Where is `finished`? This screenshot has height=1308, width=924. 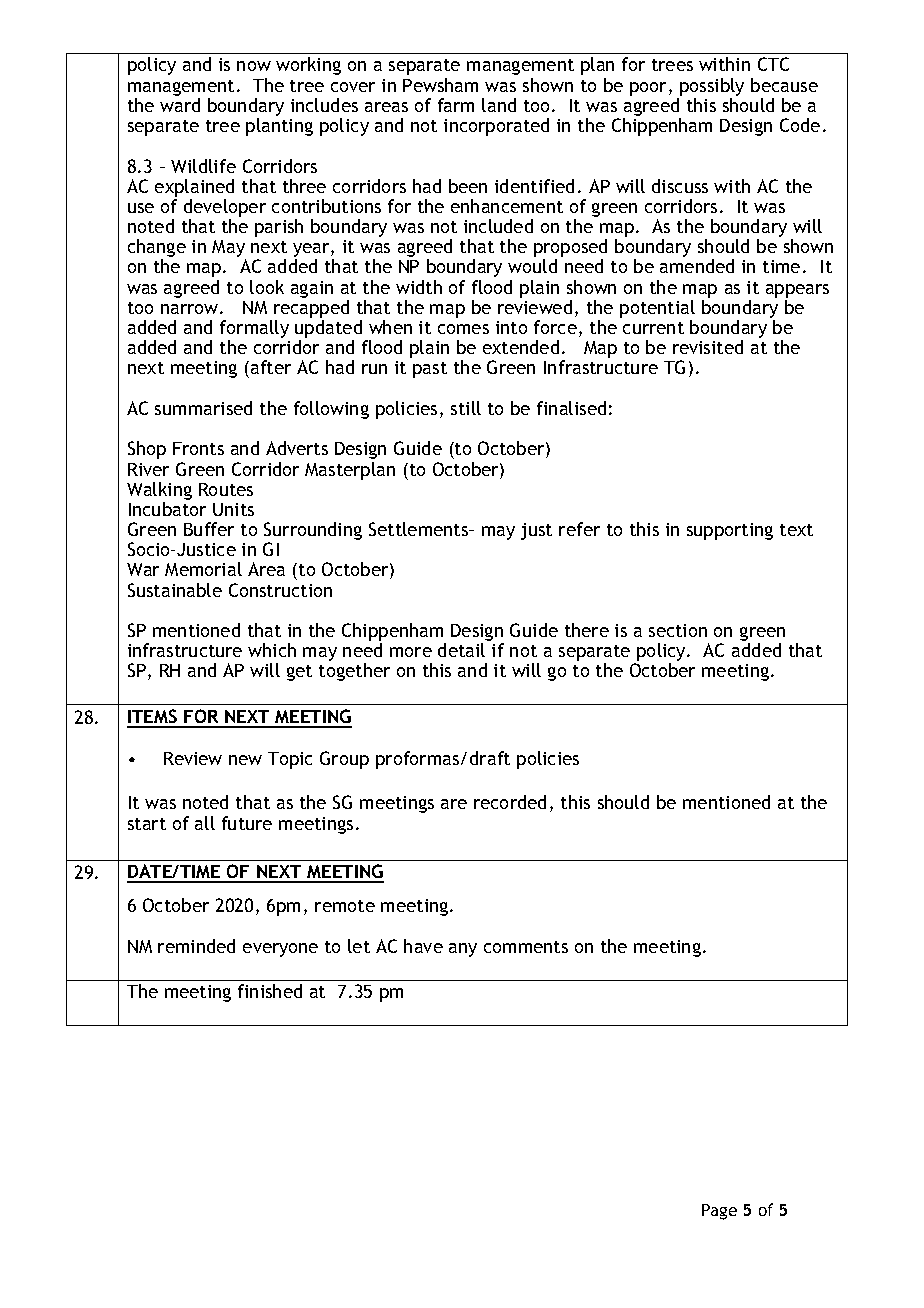
finished is located at coordinates (270, 991).
